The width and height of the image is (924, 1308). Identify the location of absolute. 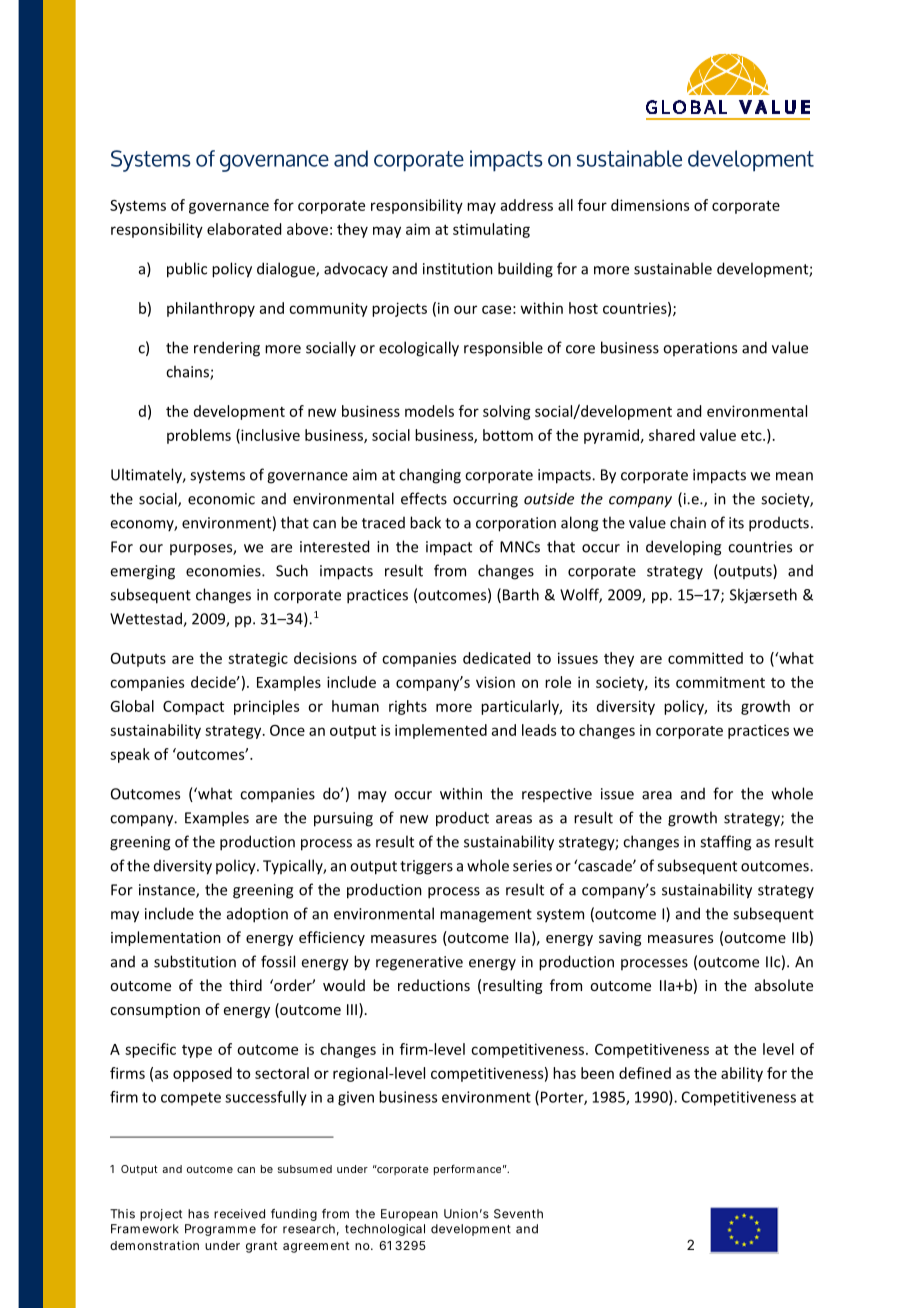
(784, 985).
